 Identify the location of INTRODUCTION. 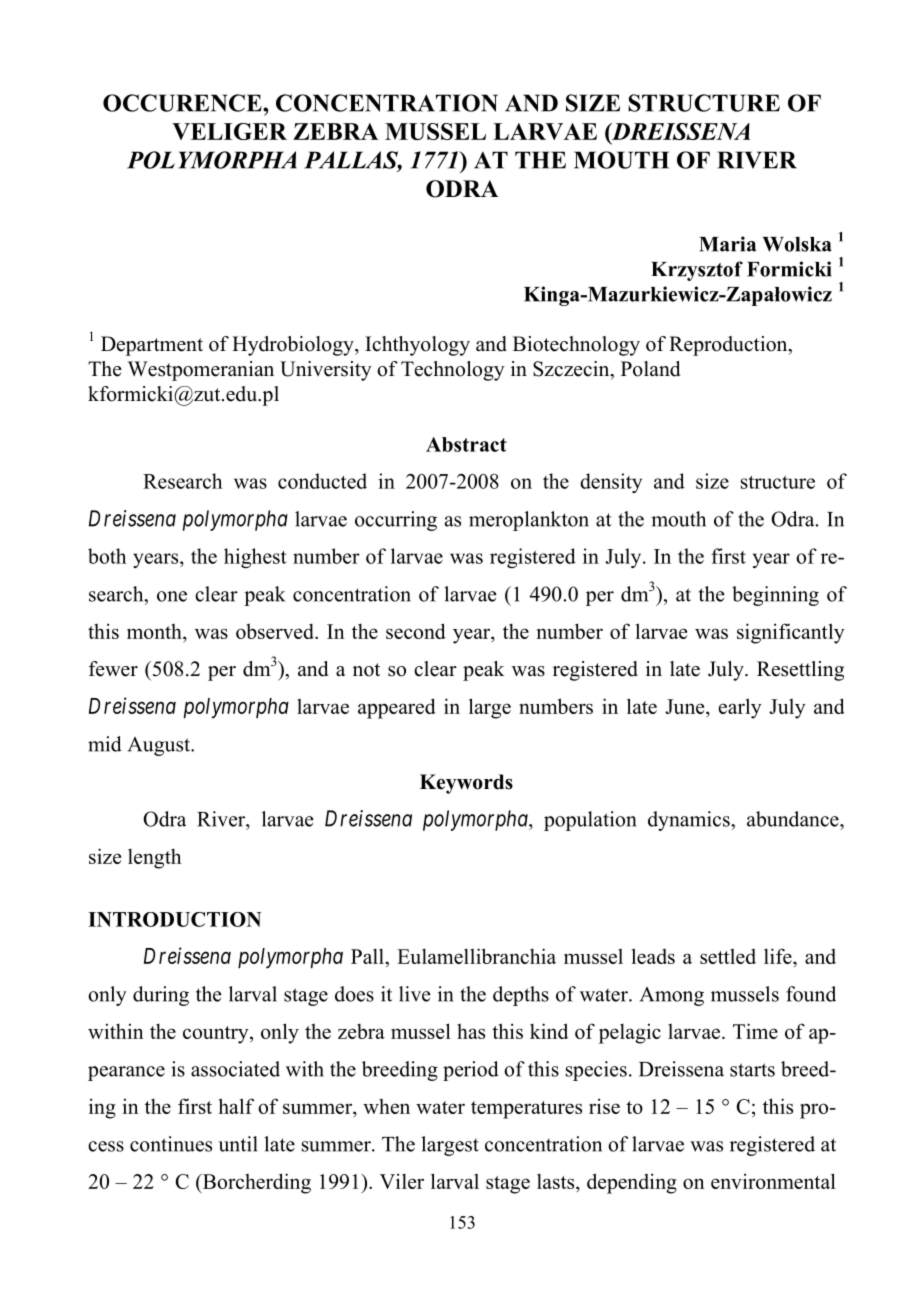
(174, 919).
